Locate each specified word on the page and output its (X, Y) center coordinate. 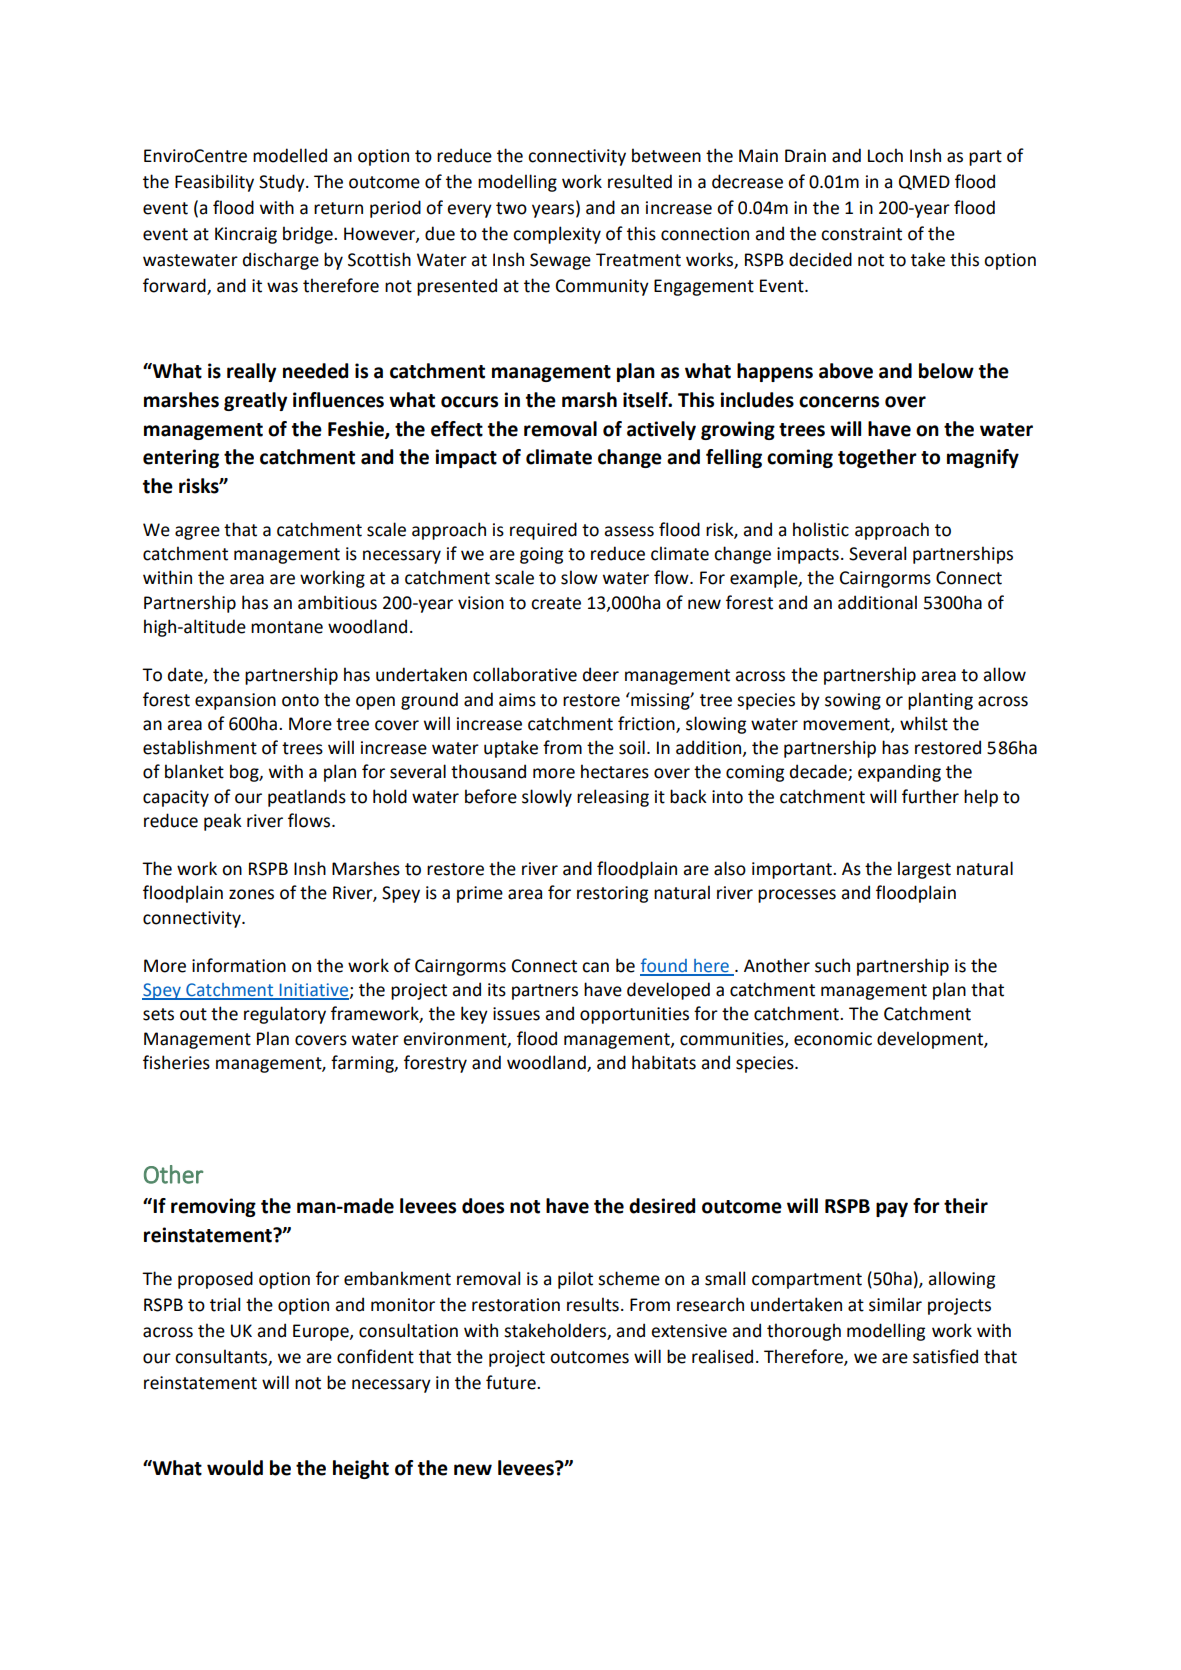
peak (223, 822)
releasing (613, 798)
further (930, 796)
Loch (885, 155)
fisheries (176, 1062)
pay (892, 1209)
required (543, 531)
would (235, 1468)
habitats (664, 1062)
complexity (557, 235)
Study (283, 183)
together (877, 458)
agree (197, 533)
